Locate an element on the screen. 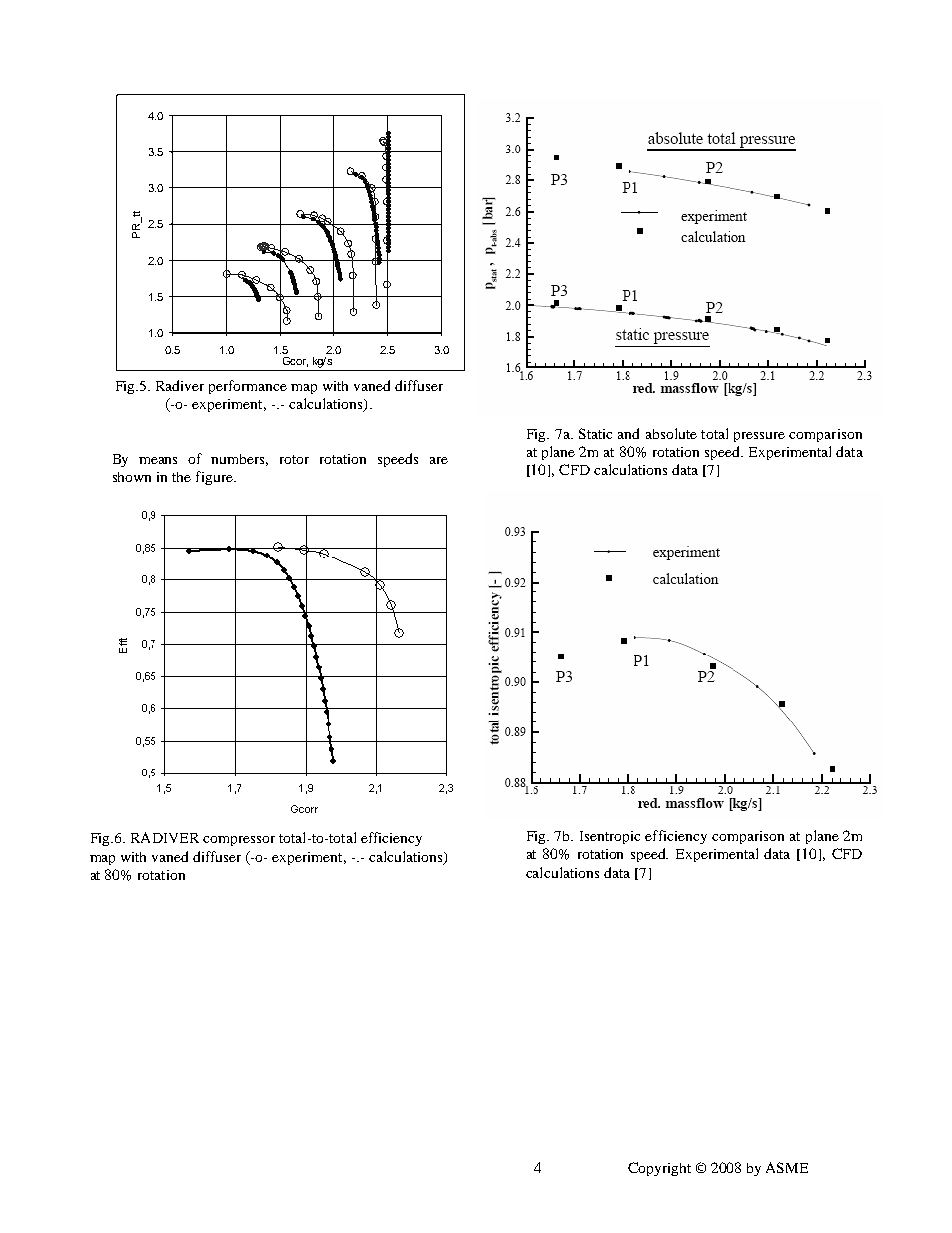 This screenshot has height=1233, width=952. absolute is located at coordinates (671, 433).
